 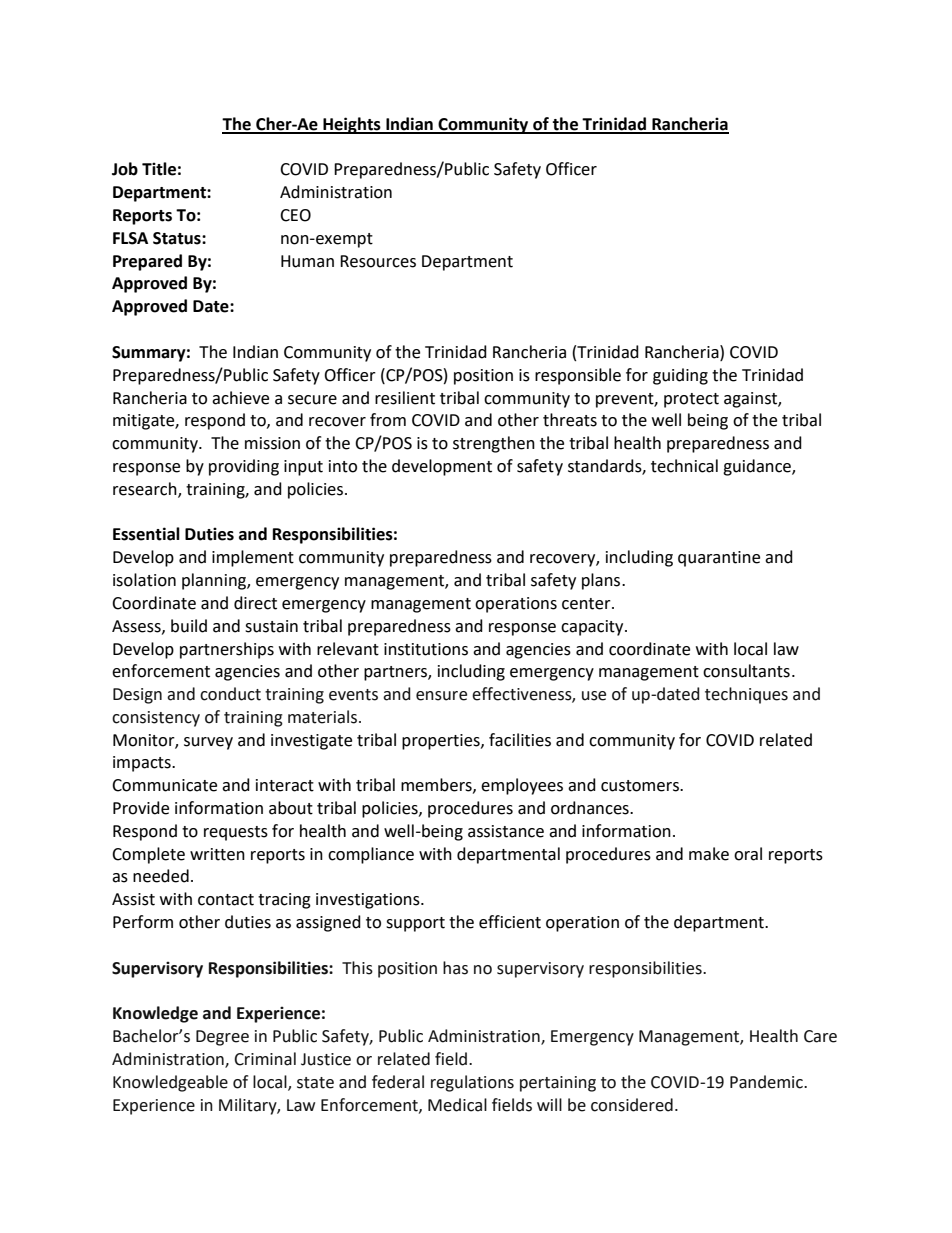 I want to click on build, so click(x=189, y=626).
